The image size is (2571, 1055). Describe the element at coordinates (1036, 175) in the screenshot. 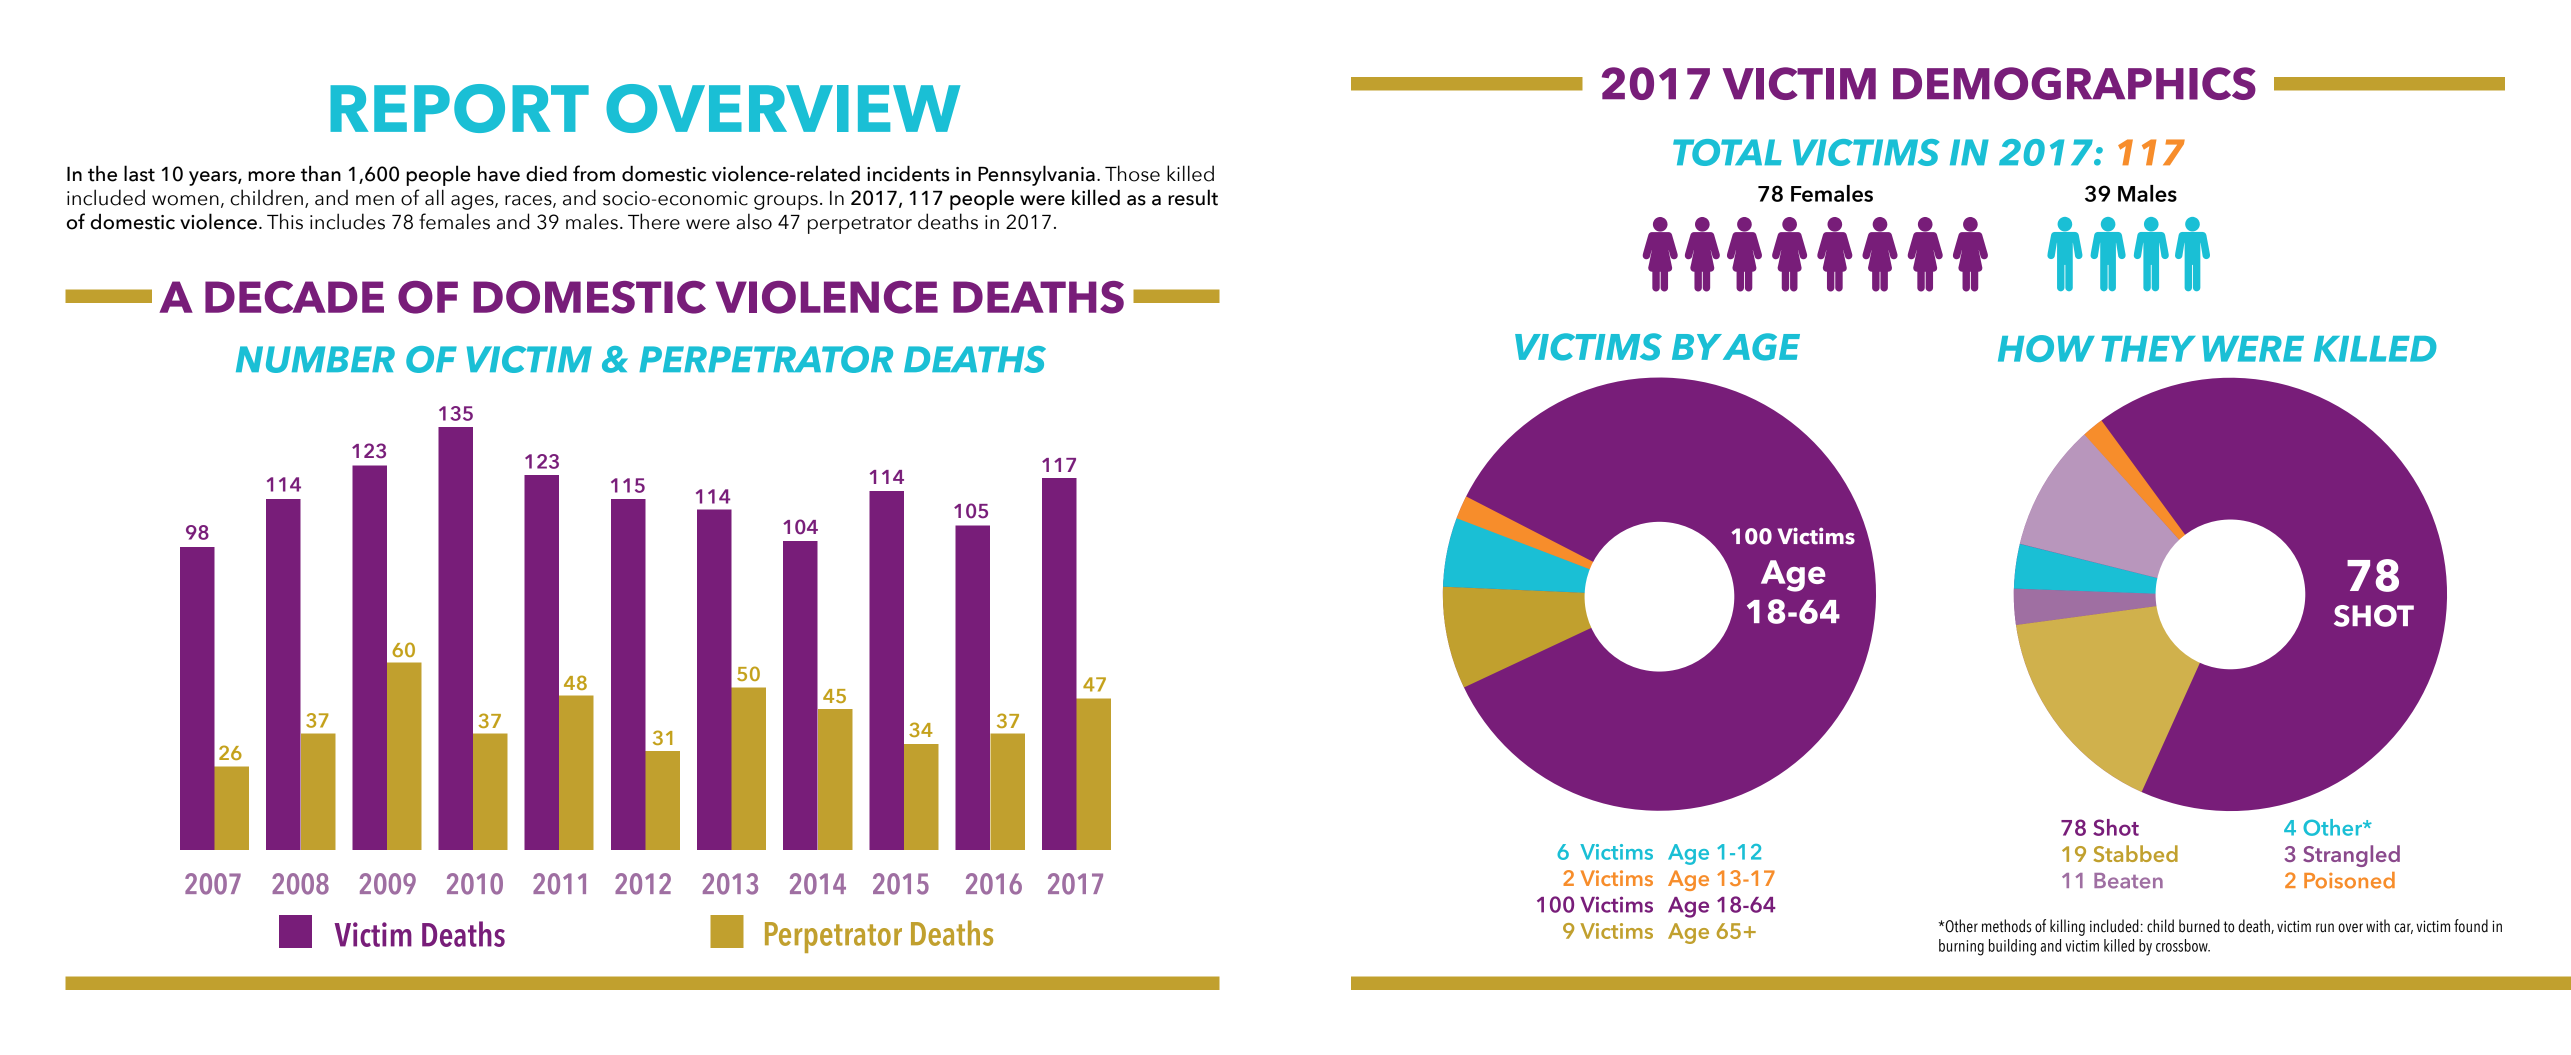

I see `Pennsylvania` at that location.
